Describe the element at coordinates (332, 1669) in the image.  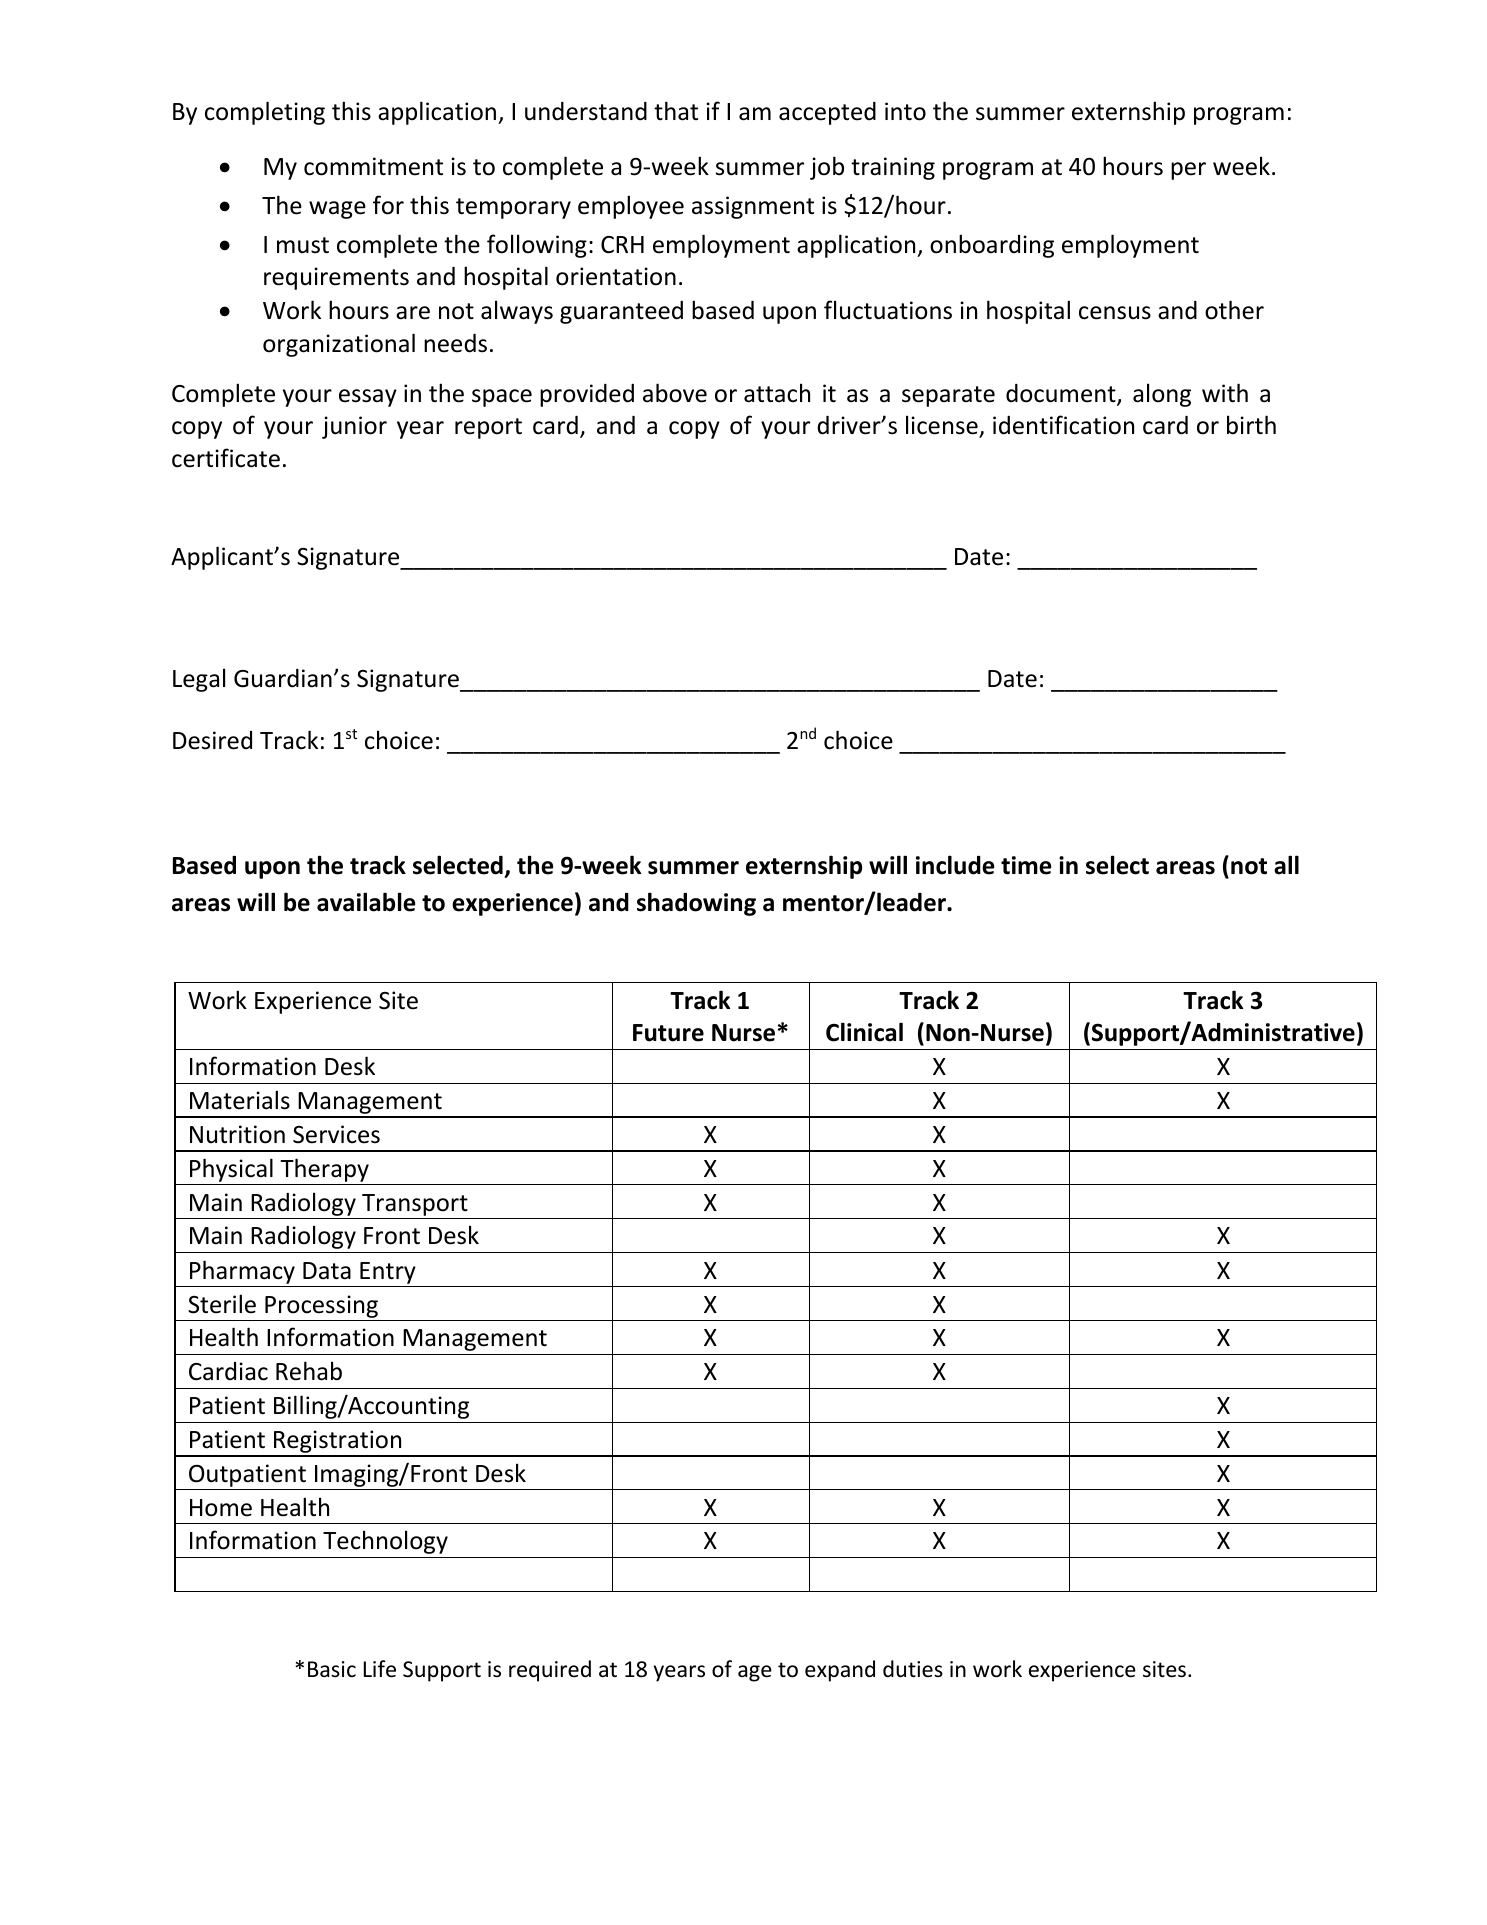
I see `Basic` at that location.
